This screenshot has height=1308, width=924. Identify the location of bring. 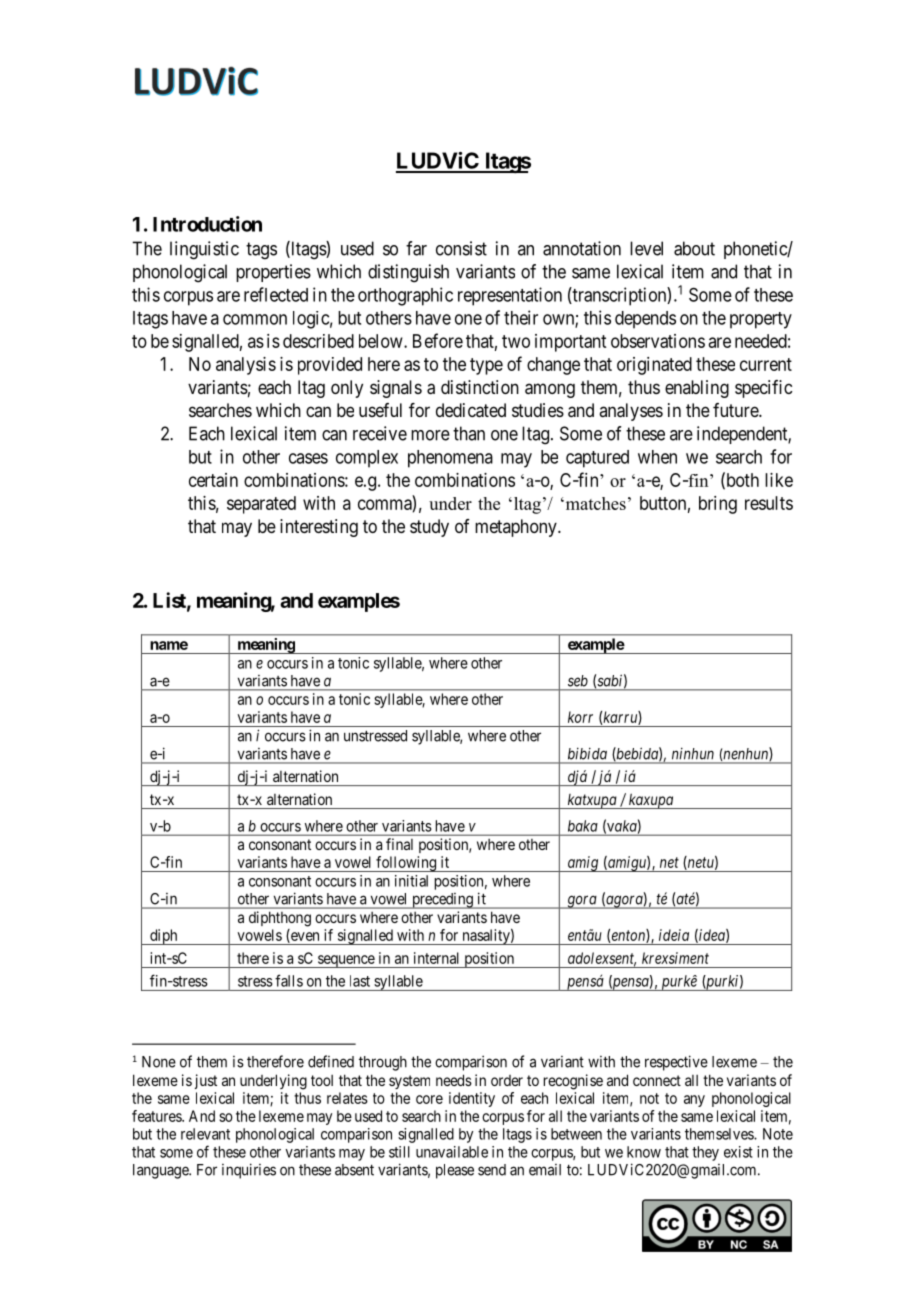
(718, 505).
